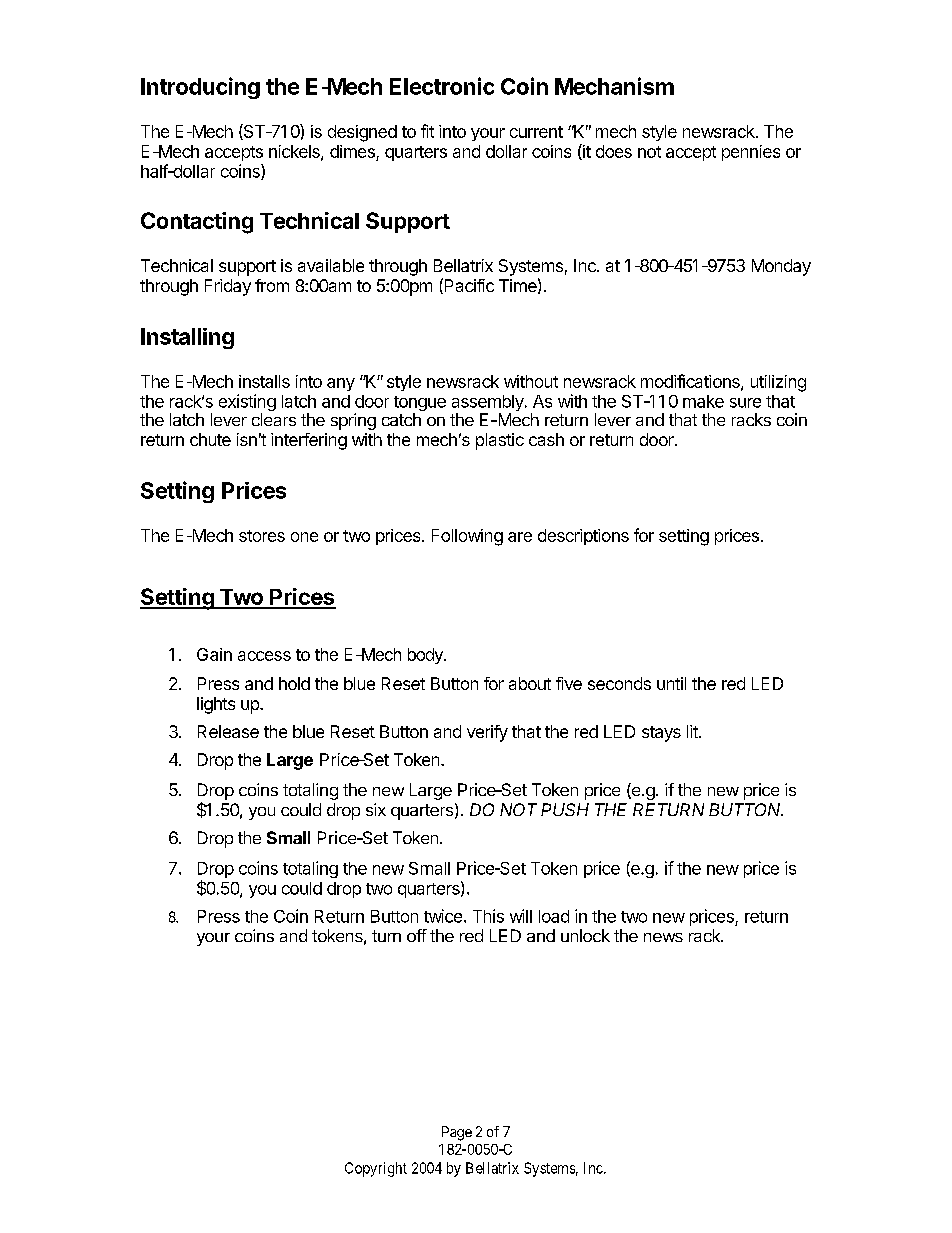 This page has height=1233, width=952. What do you see at coordinates (488, 916) in the page?
I see `This` at bounding box center [488, 916].
